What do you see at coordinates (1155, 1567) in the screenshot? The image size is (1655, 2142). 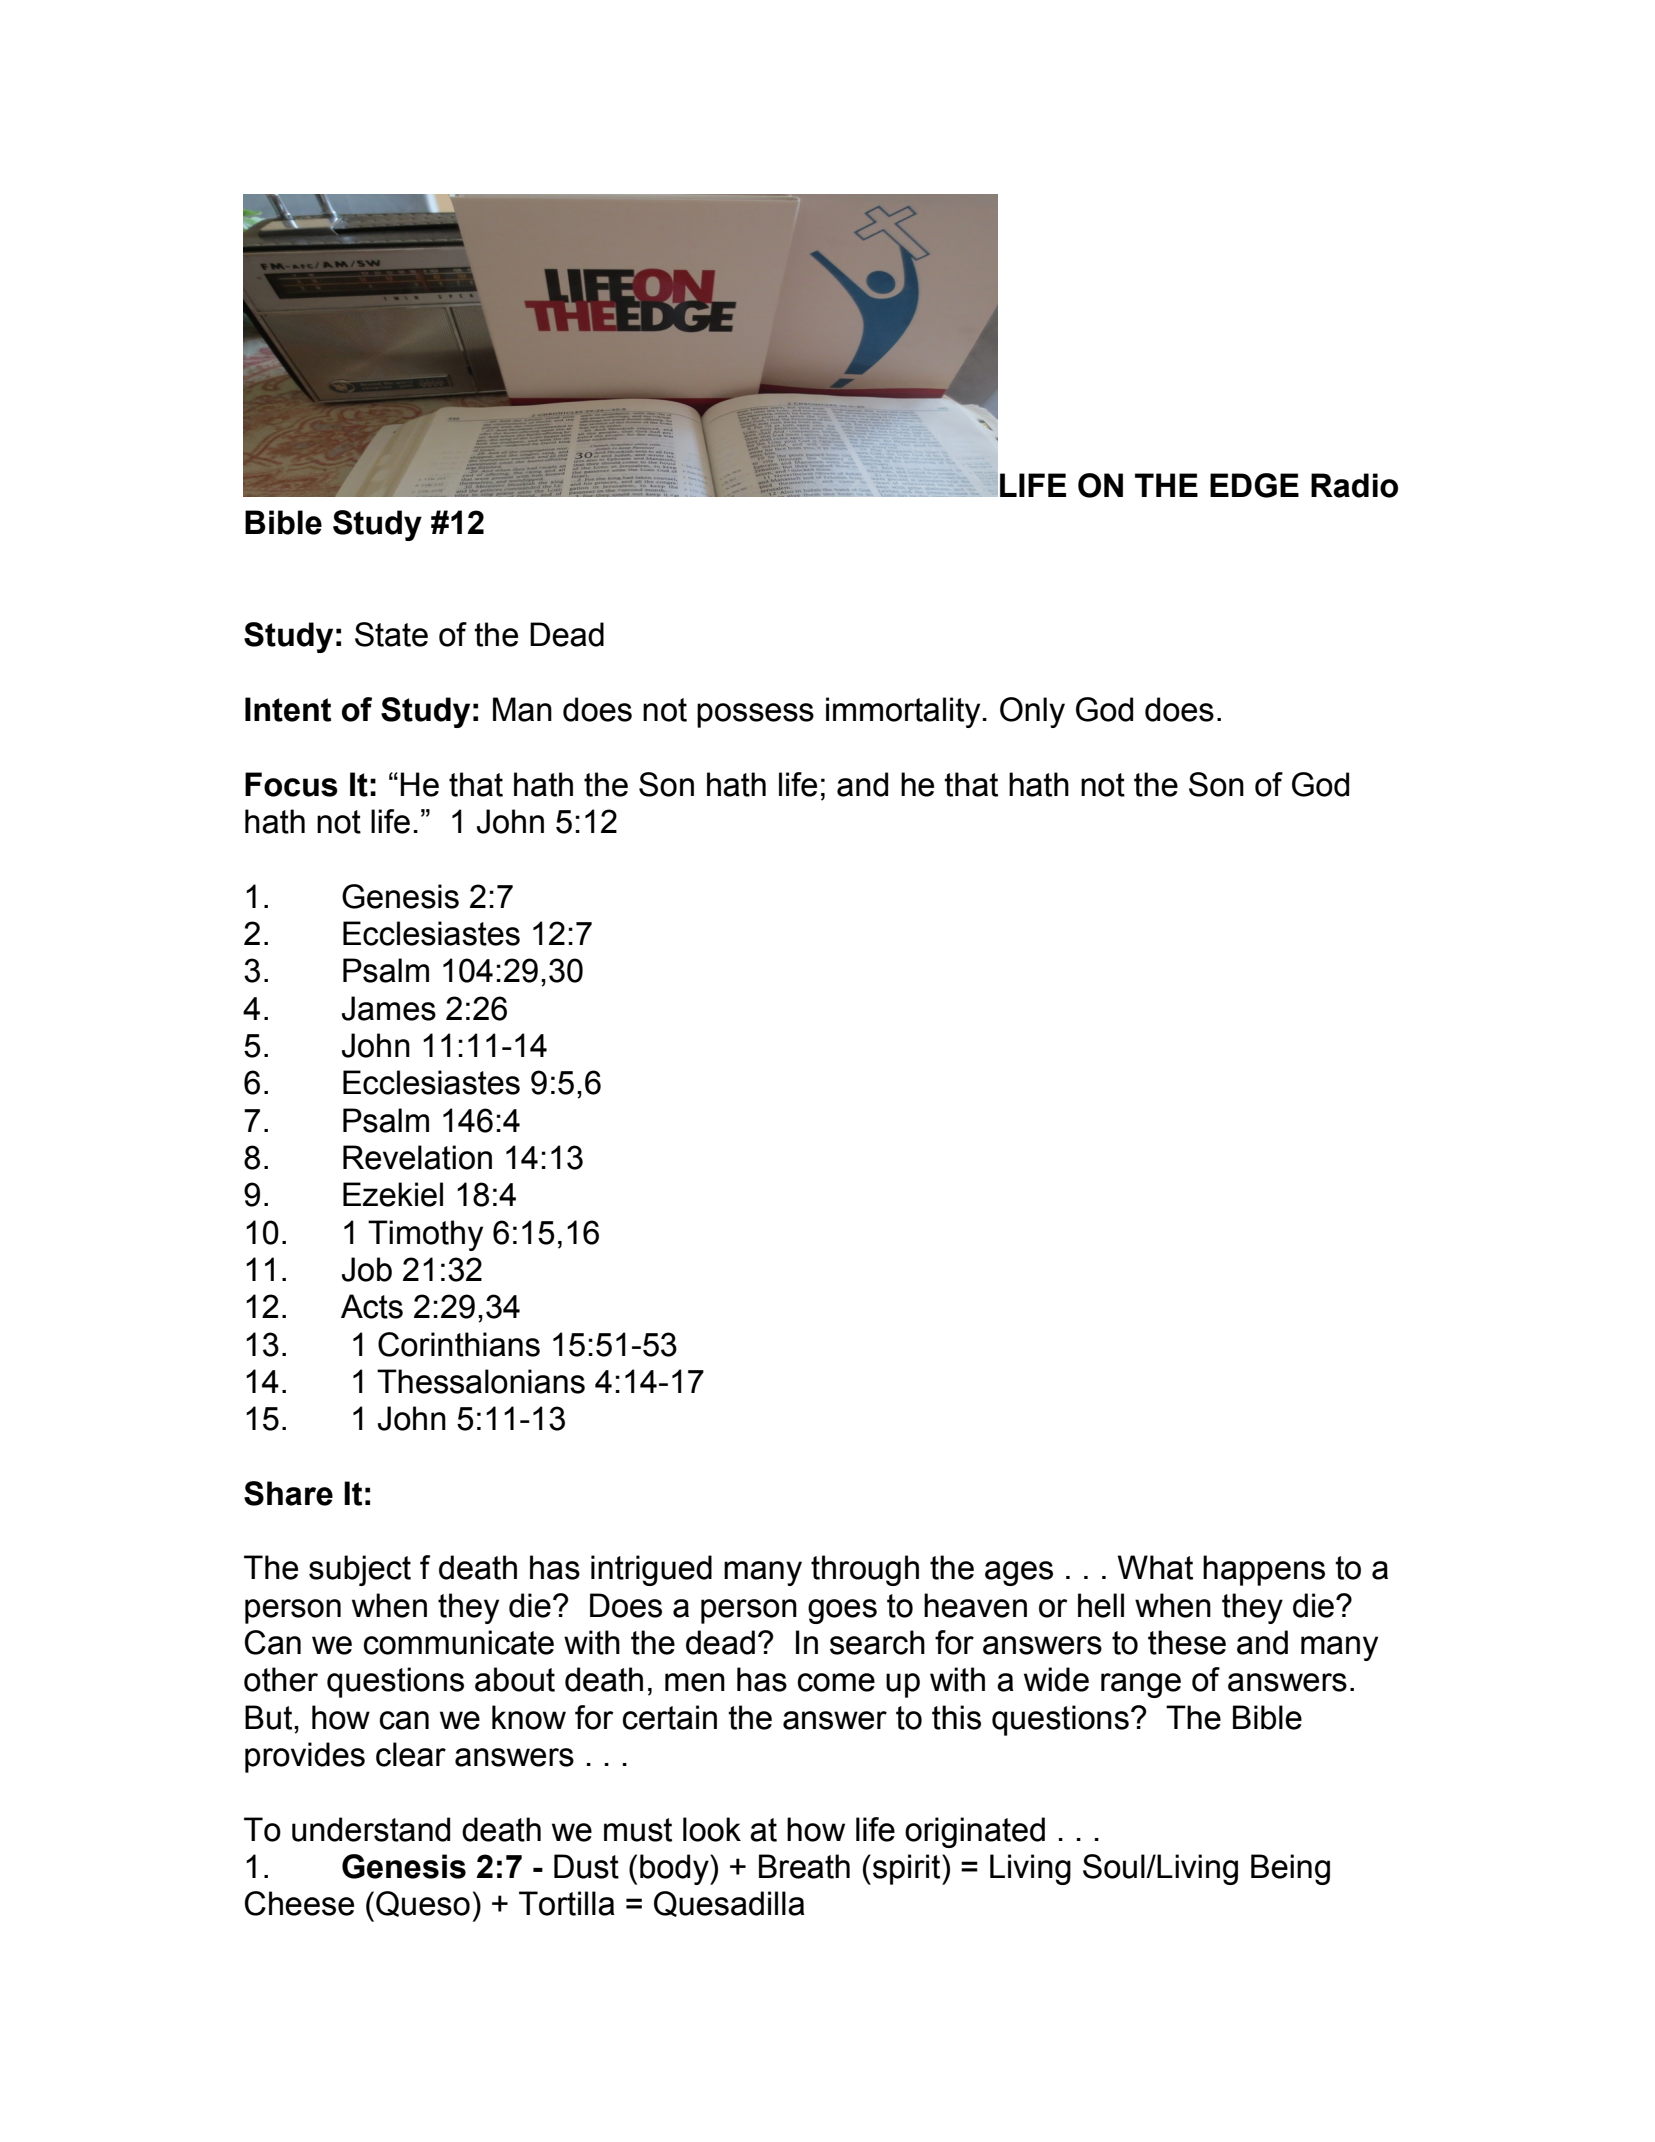 I see `What` at bounding box center [1155, 1567].
